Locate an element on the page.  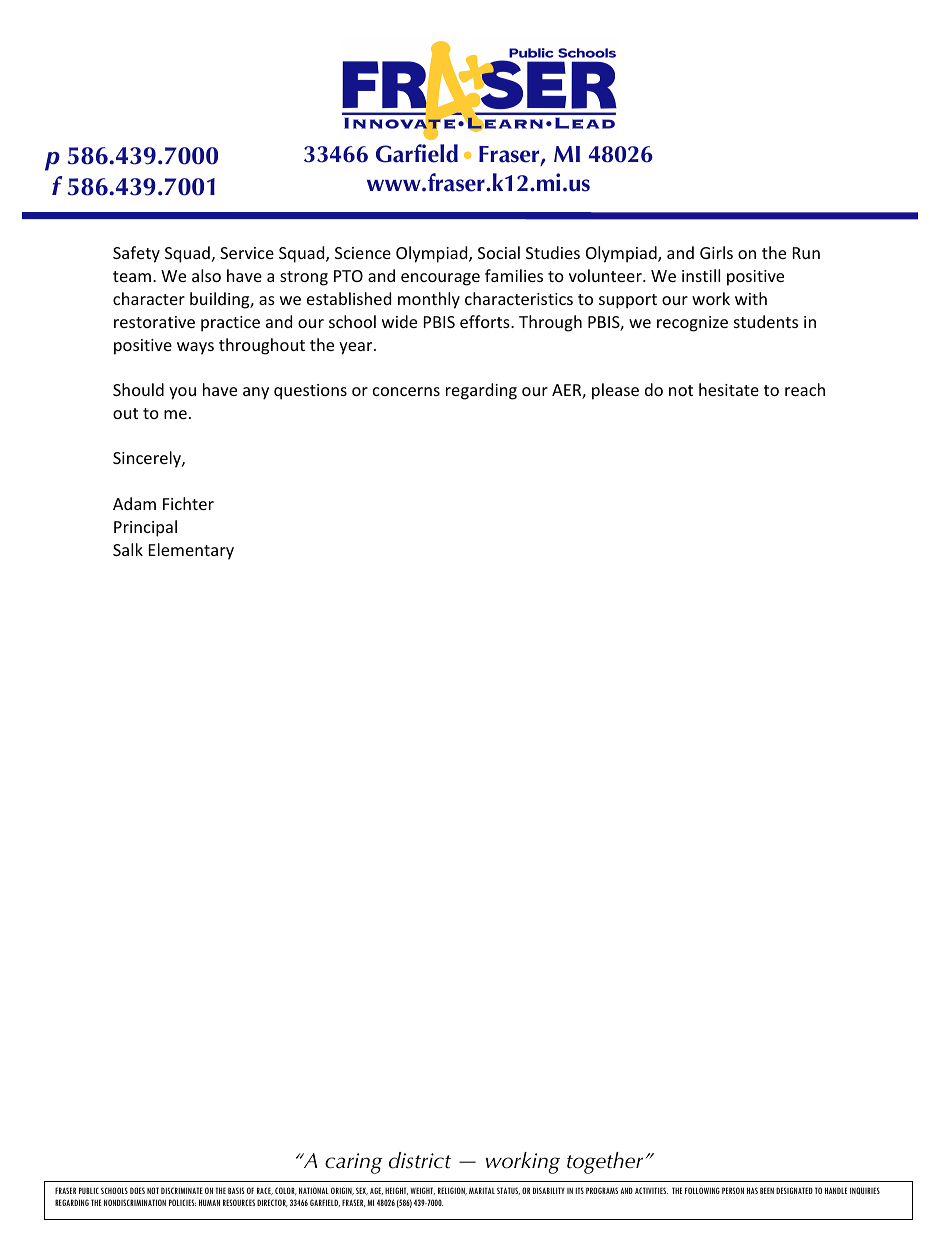
MARITAL is located at coordinates (482, 1190).
